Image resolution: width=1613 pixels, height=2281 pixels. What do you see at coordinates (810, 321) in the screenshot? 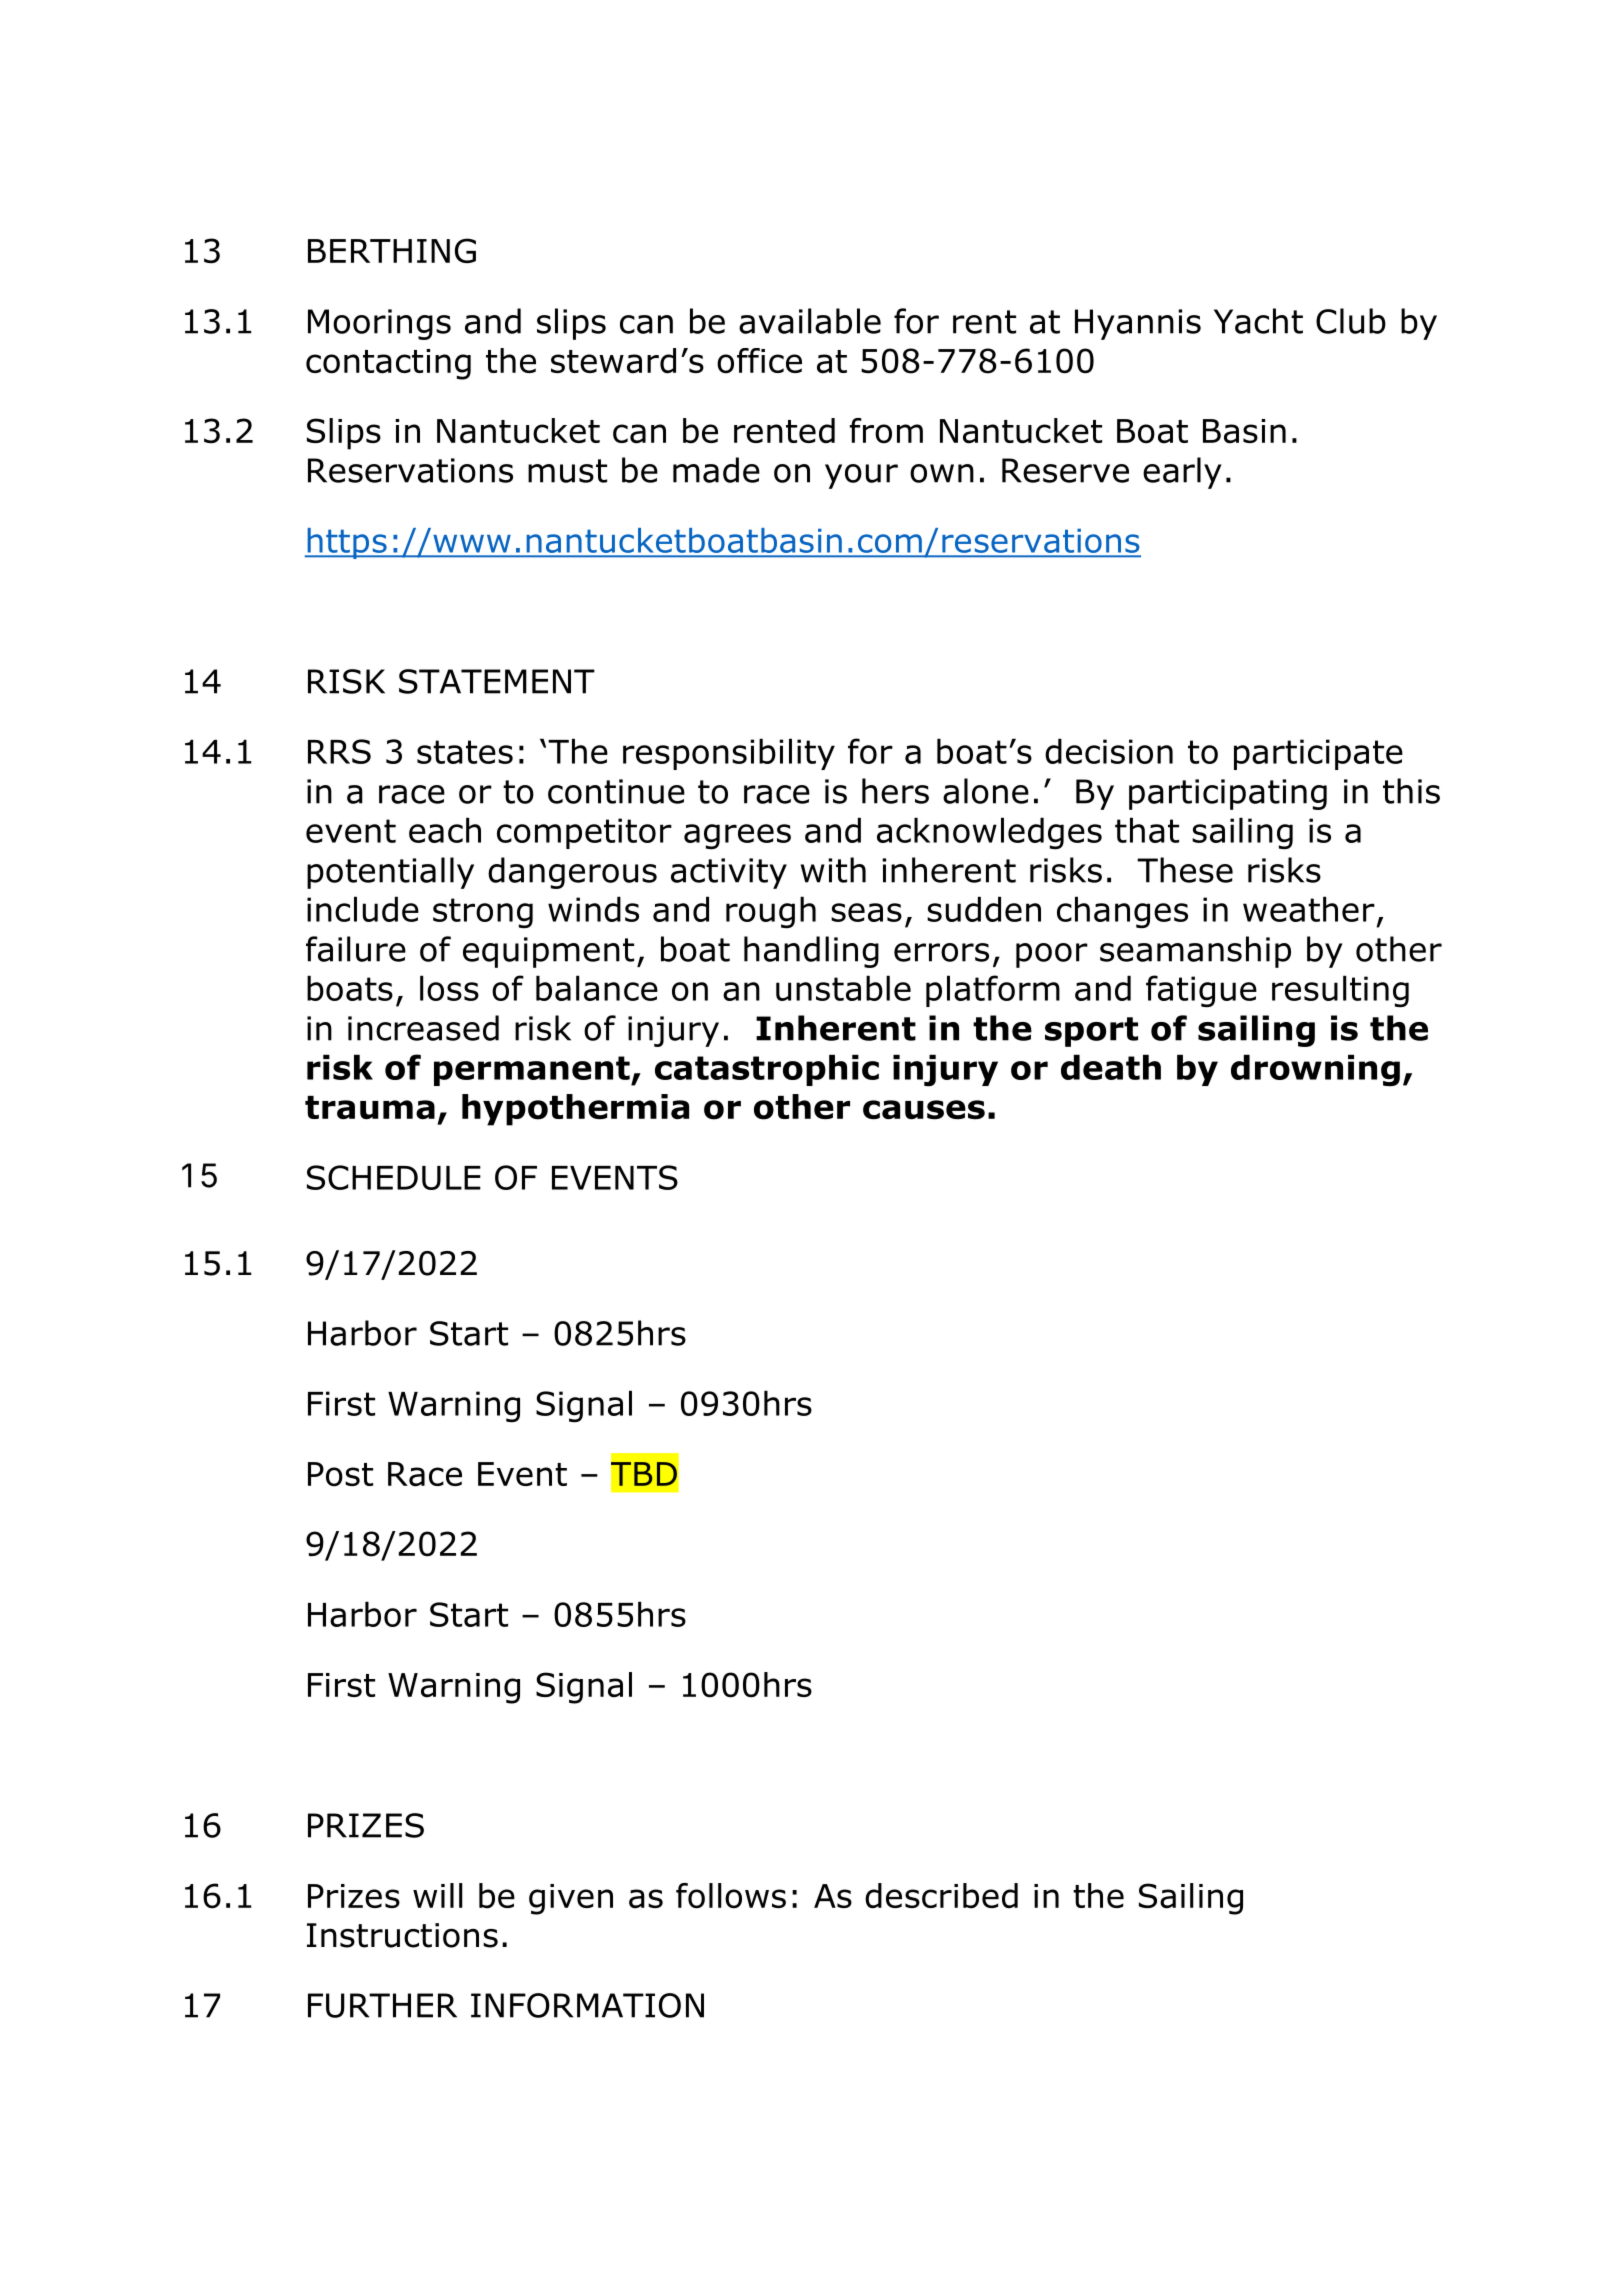
I see `available` at bounding box center [810, 321].
